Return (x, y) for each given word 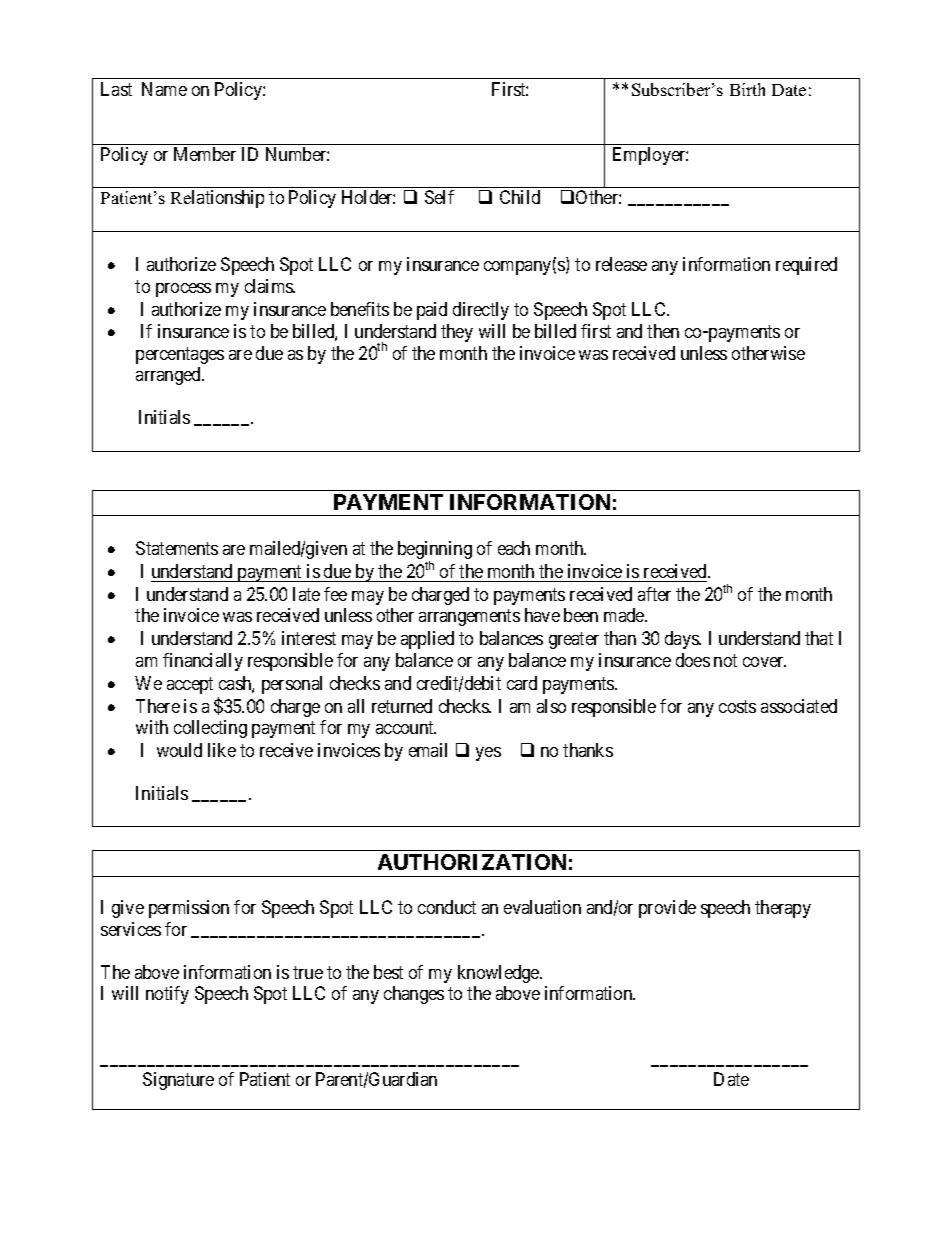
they (457, 333)
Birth (747, 89)
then (663, 331)
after (654, 594)
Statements (177, 548)
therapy (783, 909)
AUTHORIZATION (472, 862)
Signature (178, 1081)
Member (205, 154)
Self (439, 197)
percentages (180, 355)
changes (414, 995)
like (222, 750)
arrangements (469, 618)
